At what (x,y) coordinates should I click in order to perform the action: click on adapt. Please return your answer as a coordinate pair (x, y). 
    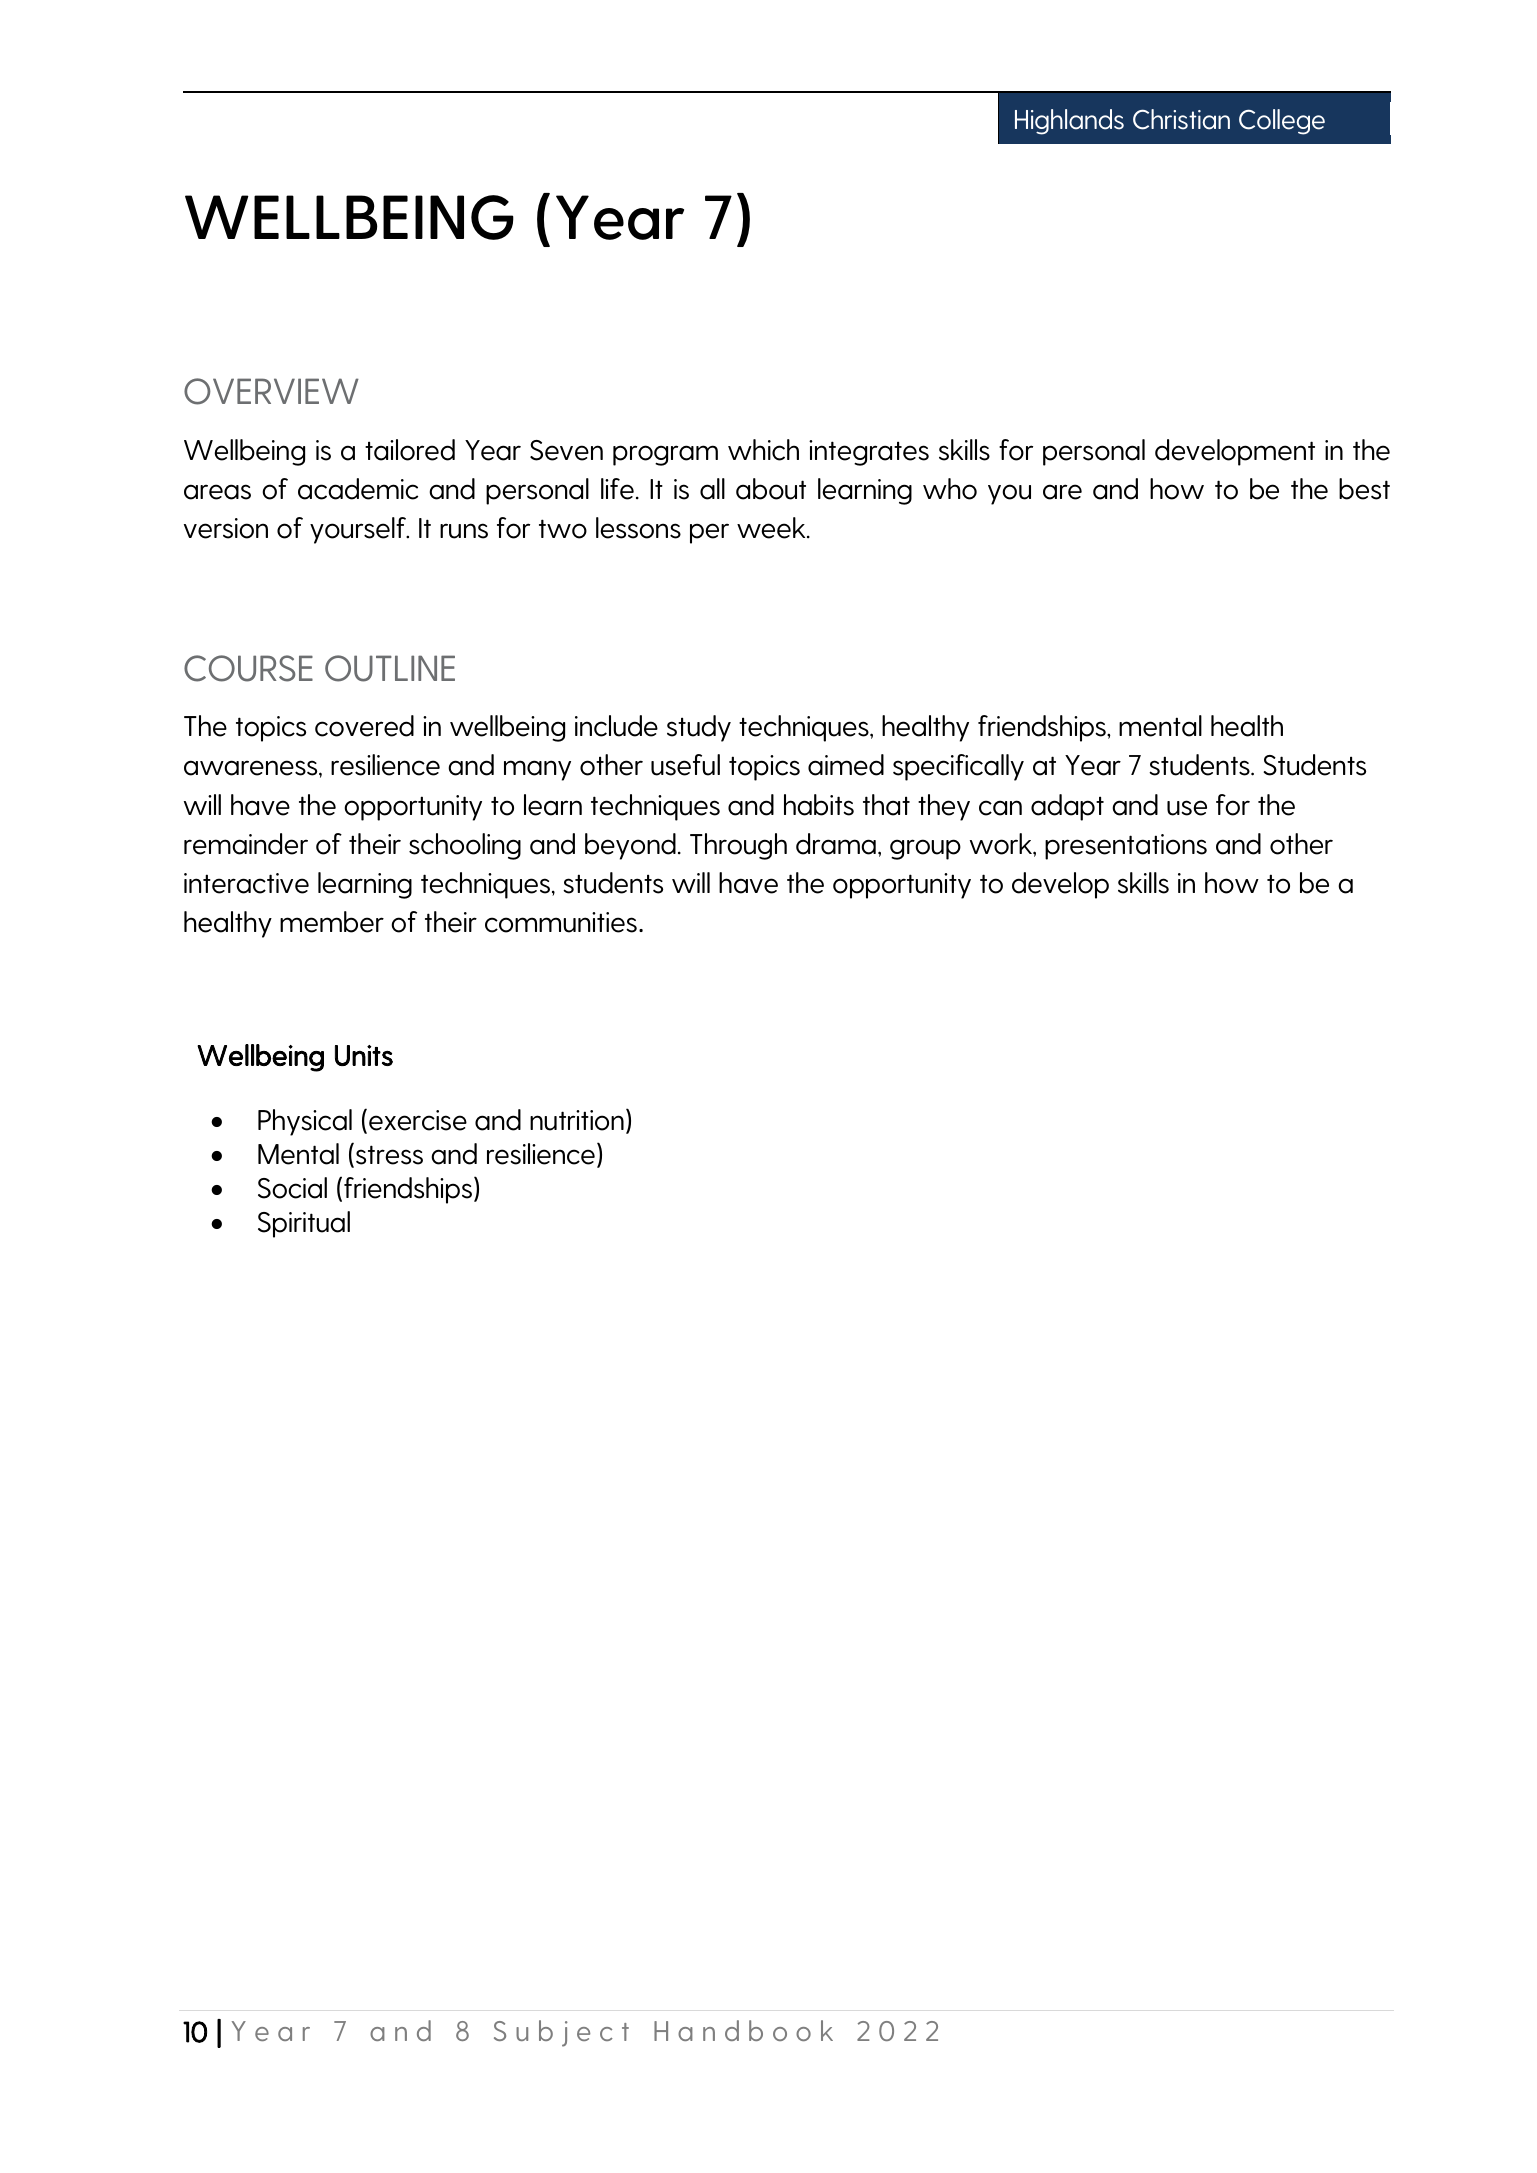
    Looking at the image, I should click on (1067, 807).
